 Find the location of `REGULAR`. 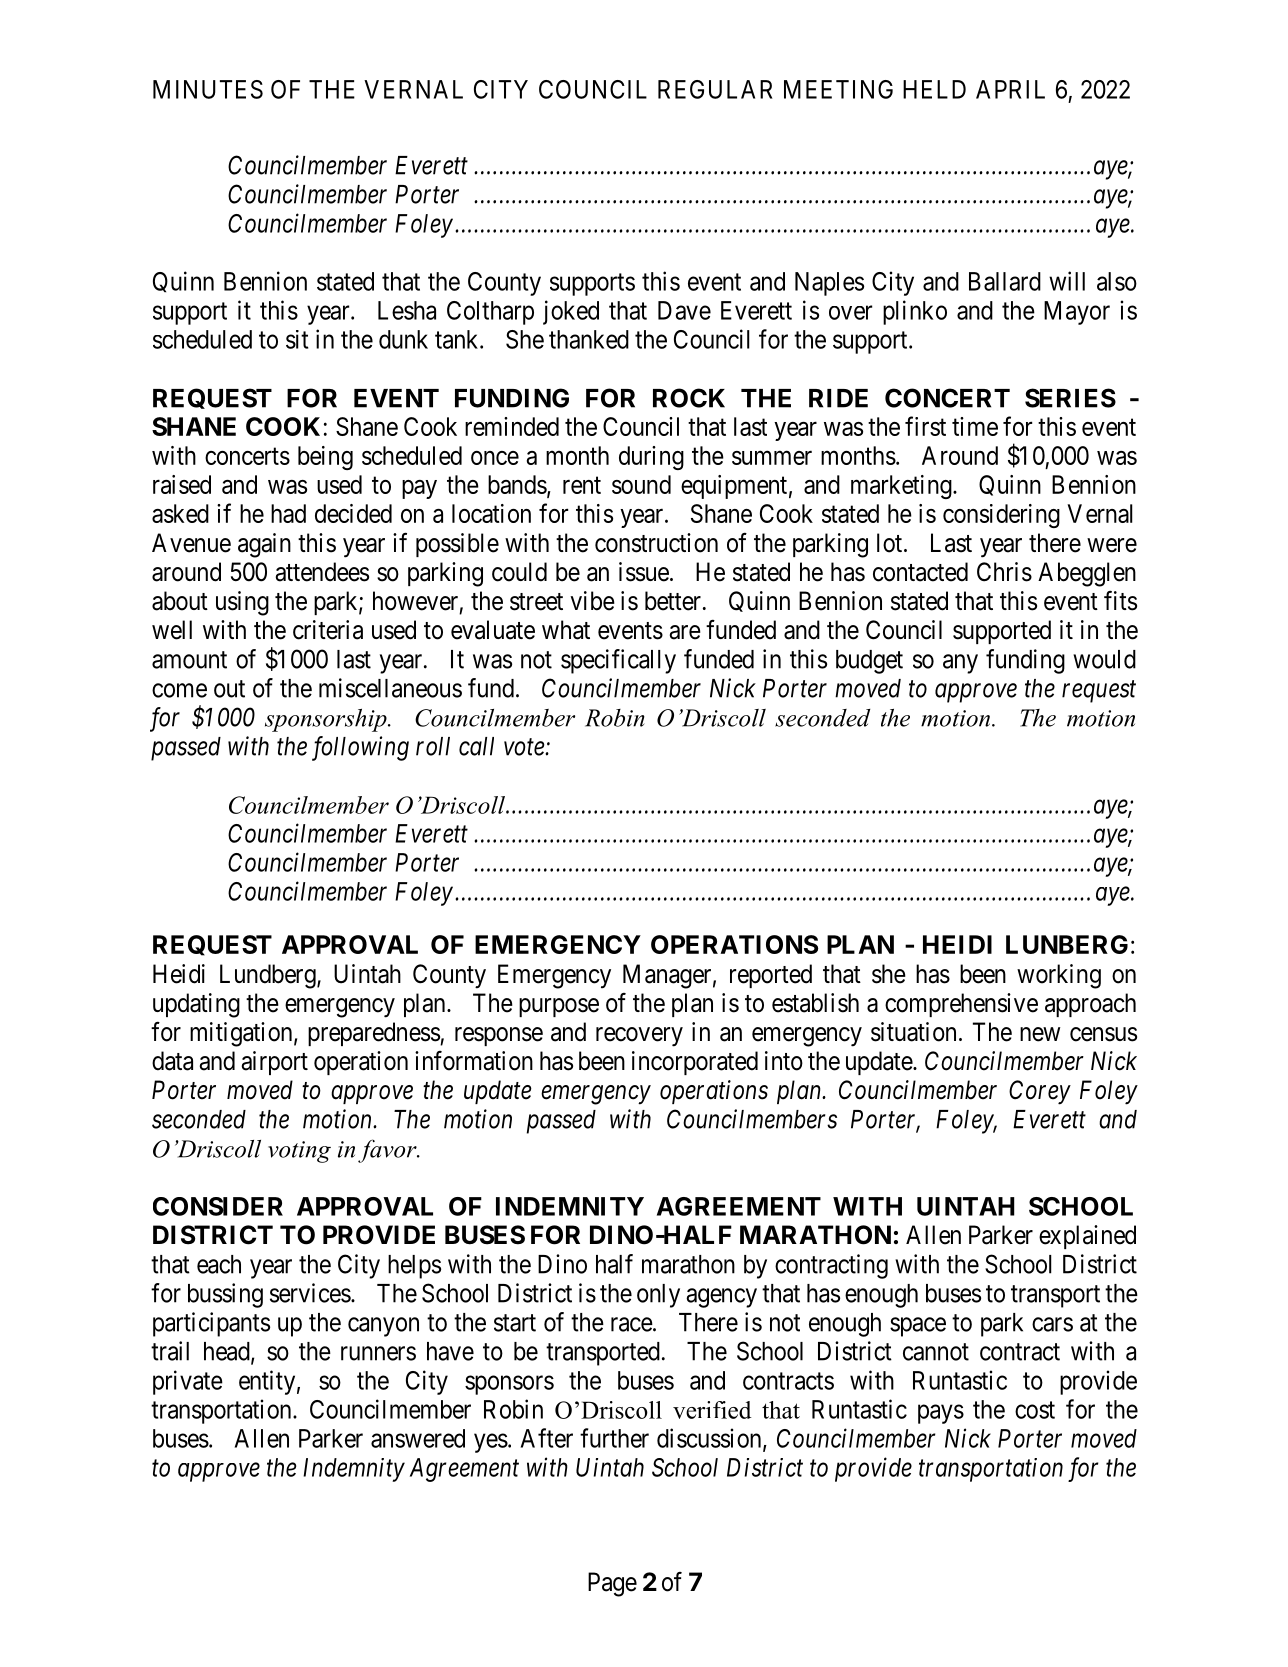

REGULAR is located at coordinates (715, 89).
